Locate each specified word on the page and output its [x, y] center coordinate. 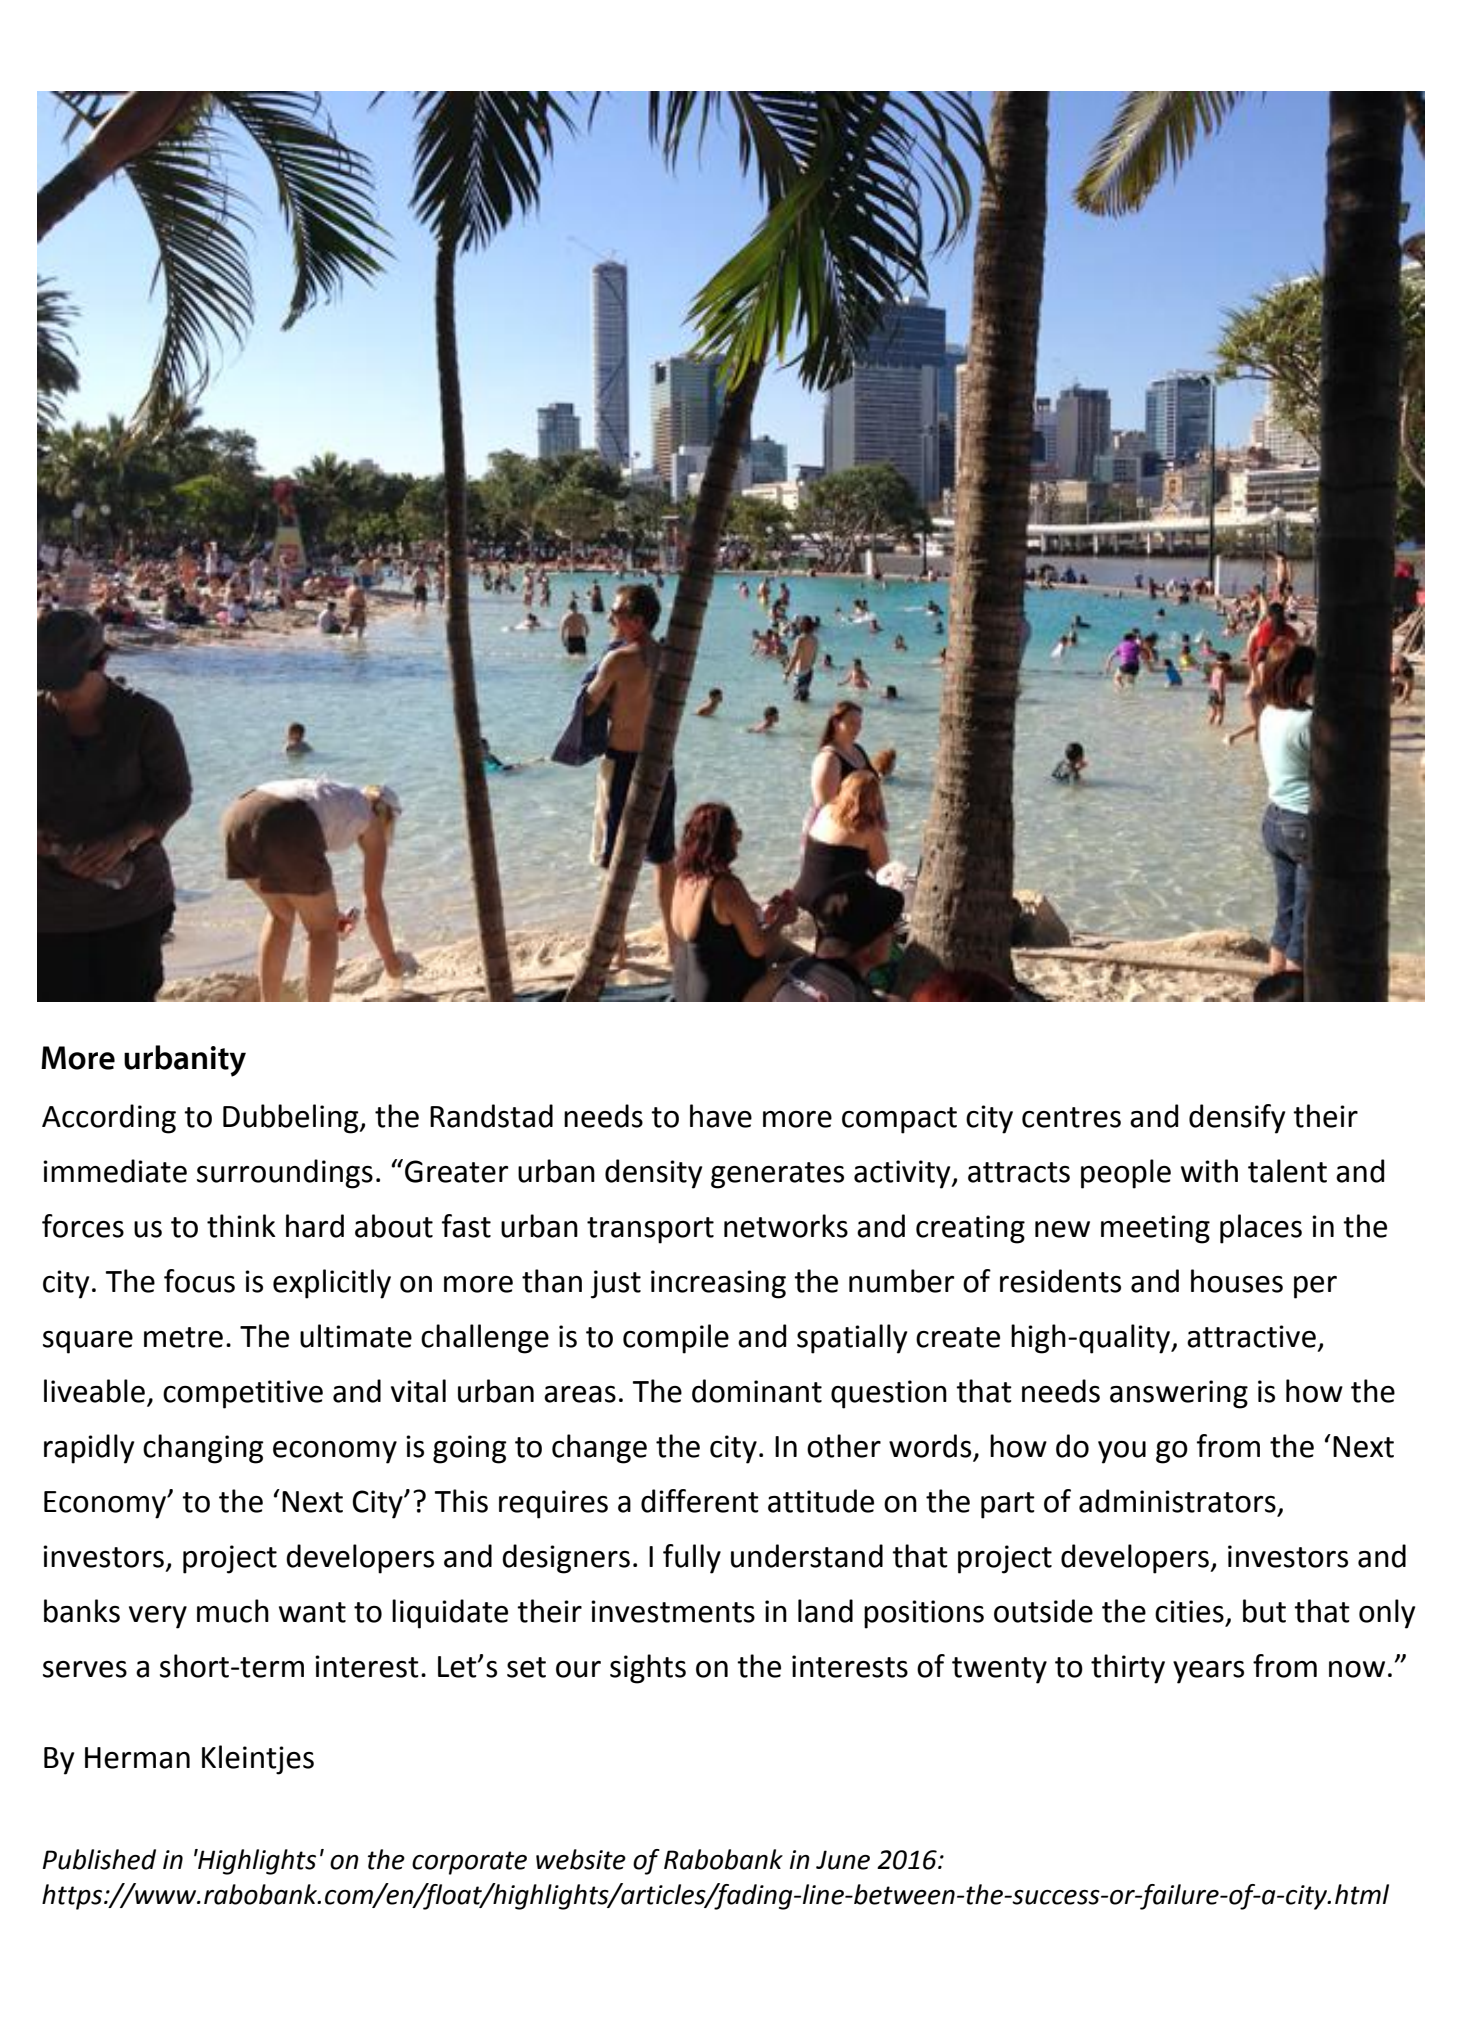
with [1209, 1171]
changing [203, 1449]
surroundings [285, 1174]
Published [99, 1859]
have [721, 1116]
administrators [1177, 1501]
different [700, 1501]
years [1208, 1672]
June [843, 1860]
